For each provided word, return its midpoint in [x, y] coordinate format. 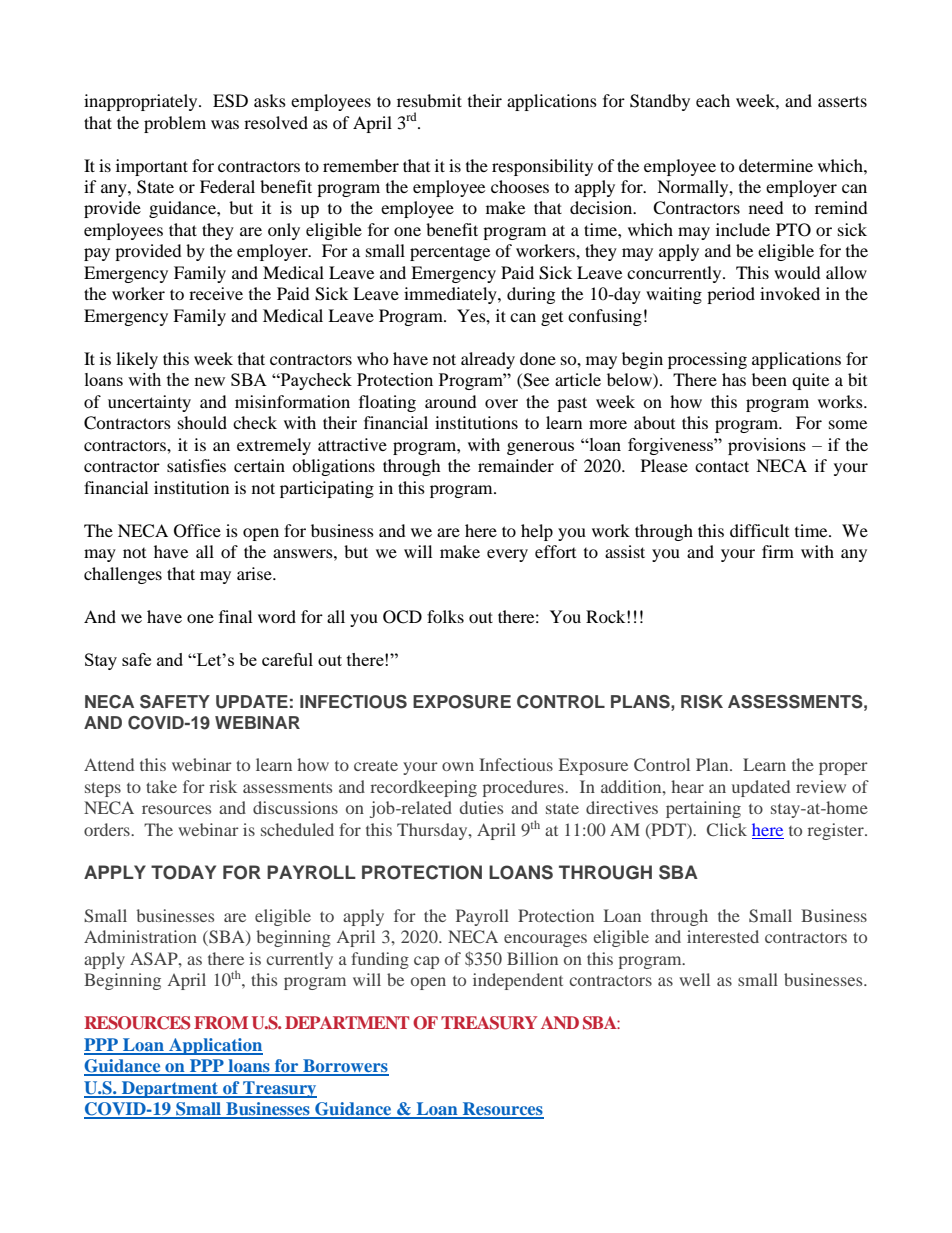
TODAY [183, 872]
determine [776, 165]
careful [287, 659]
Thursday [433, 831]
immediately [451, 295]
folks [445, 616]
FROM [221, 1023]
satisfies [196, 465]
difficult [759, 530]
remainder [516, 465]
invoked [790, 293]
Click [727, 830]
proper [843, 768]
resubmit [429, 100]
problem [175, 124]
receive [216, 293]
